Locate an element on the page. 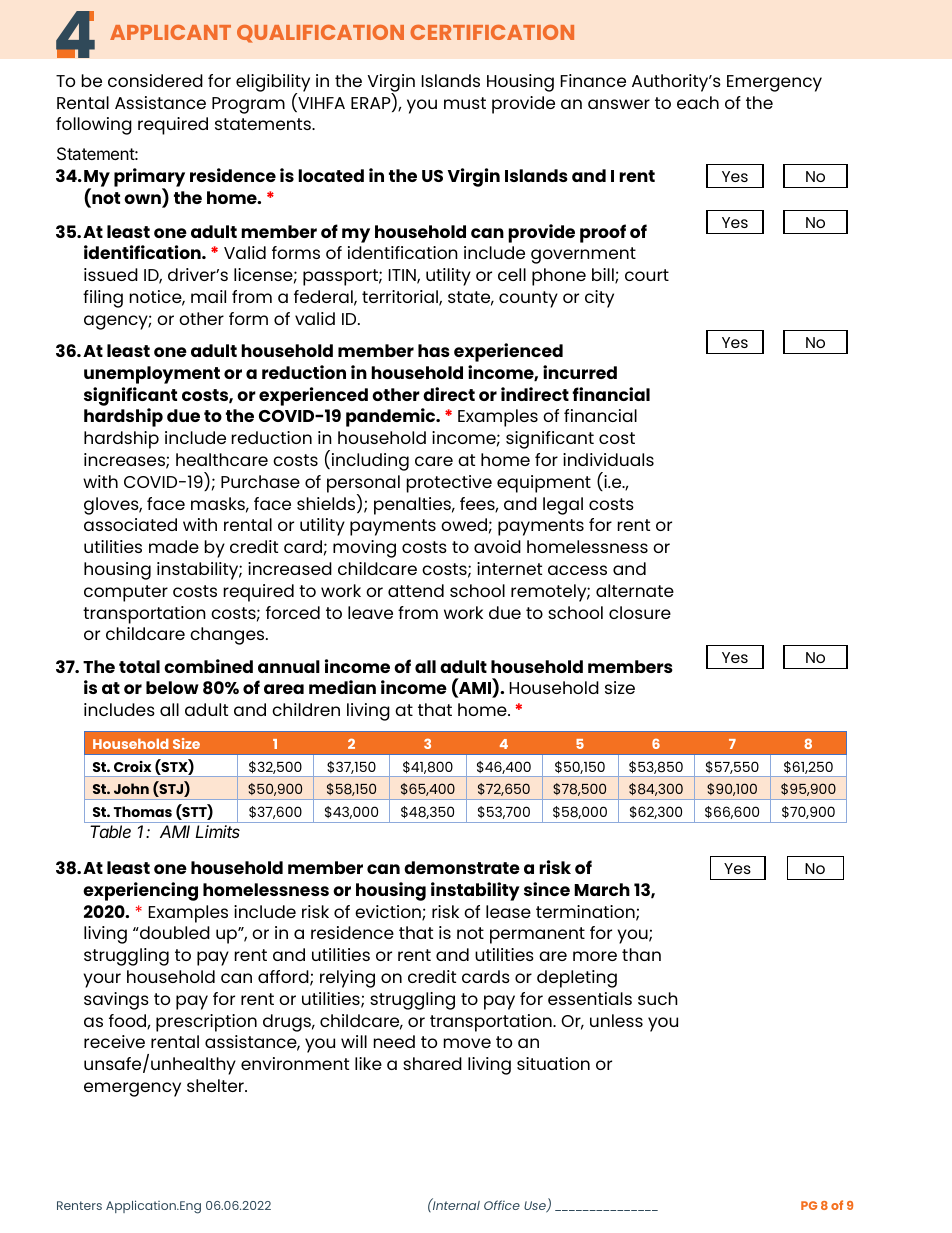 This document has width=952, height=1233. considered is located at coordinates (155, 80).
